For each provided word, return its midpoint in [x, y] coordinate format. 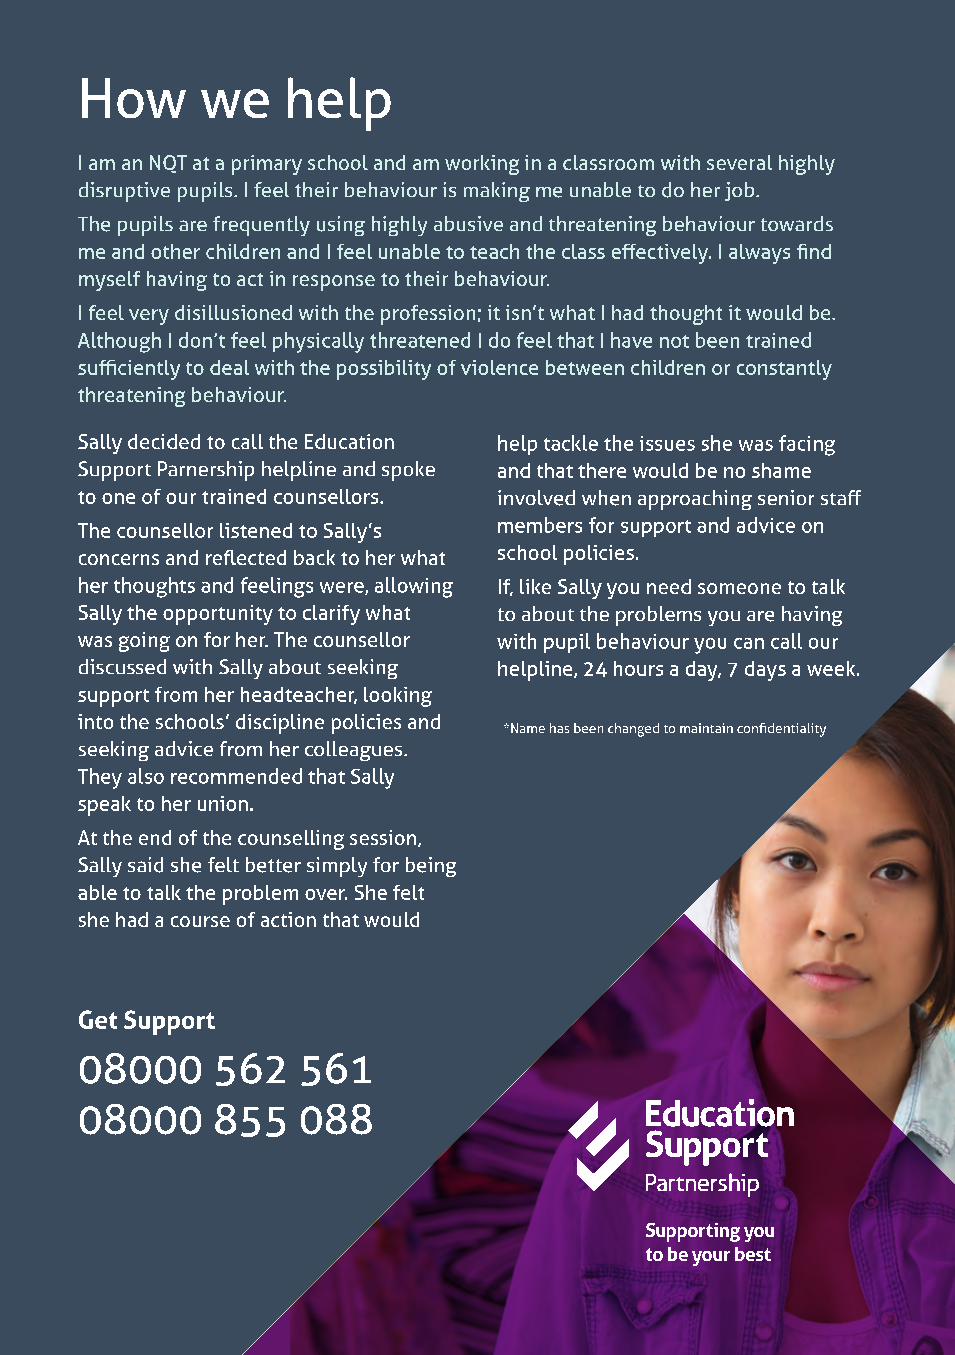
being [431, 867]
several [739, 162]
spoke [408, 471]
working [482, 165]
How [134, 98]
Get [98, 1019]
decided [164, 441]
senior [786, 497]
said [145, 865]
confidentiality [781, 730]
